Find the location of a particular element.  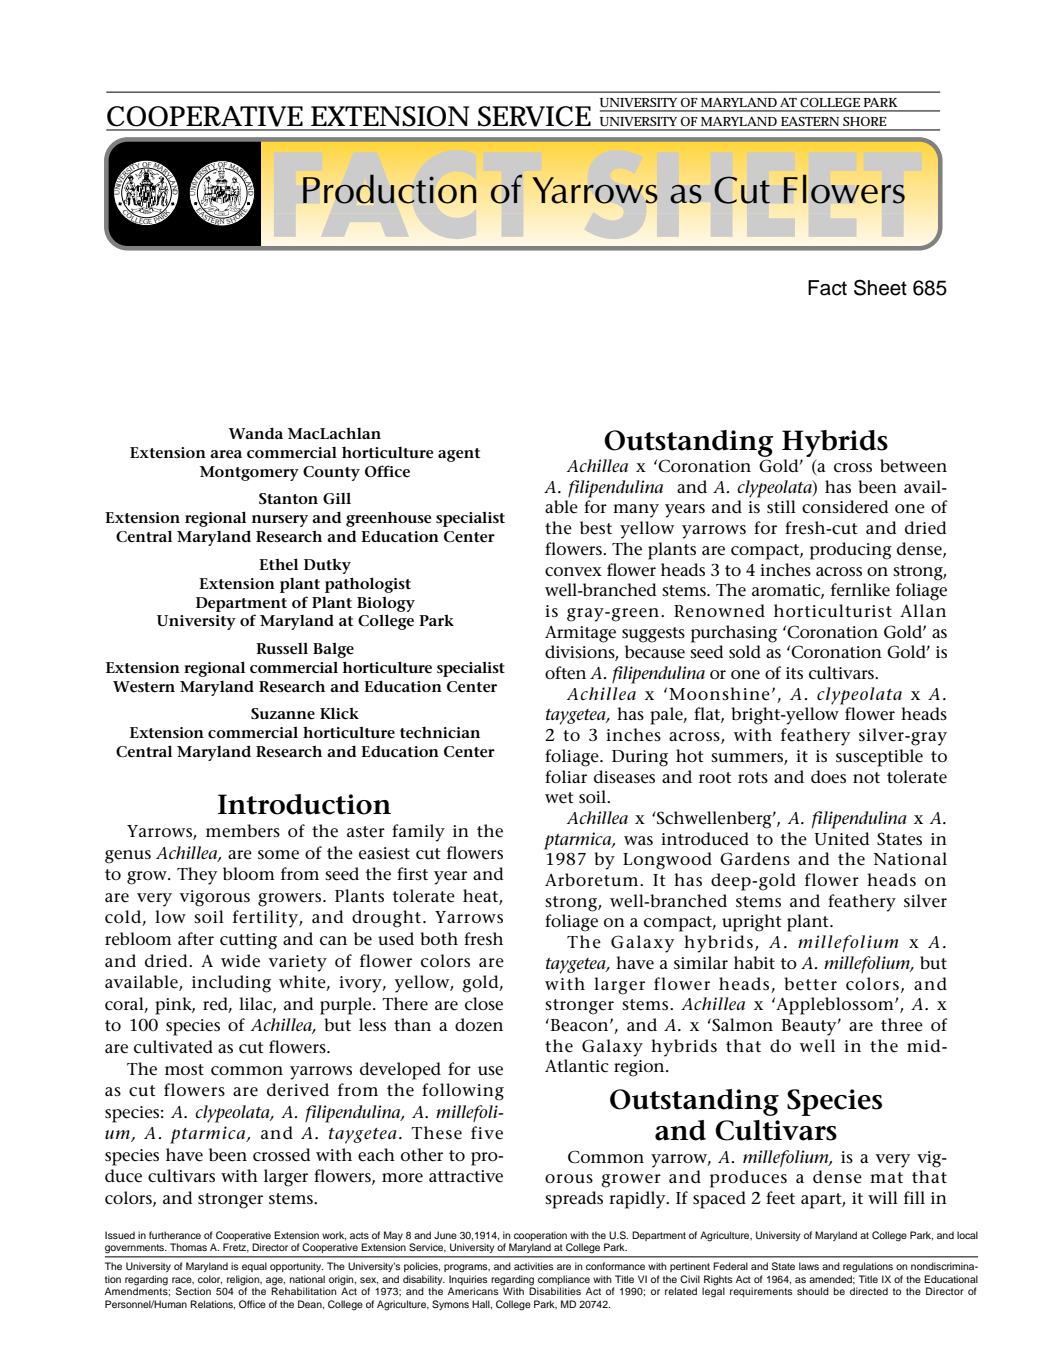

Russell is located at coordinates (282, 648).
